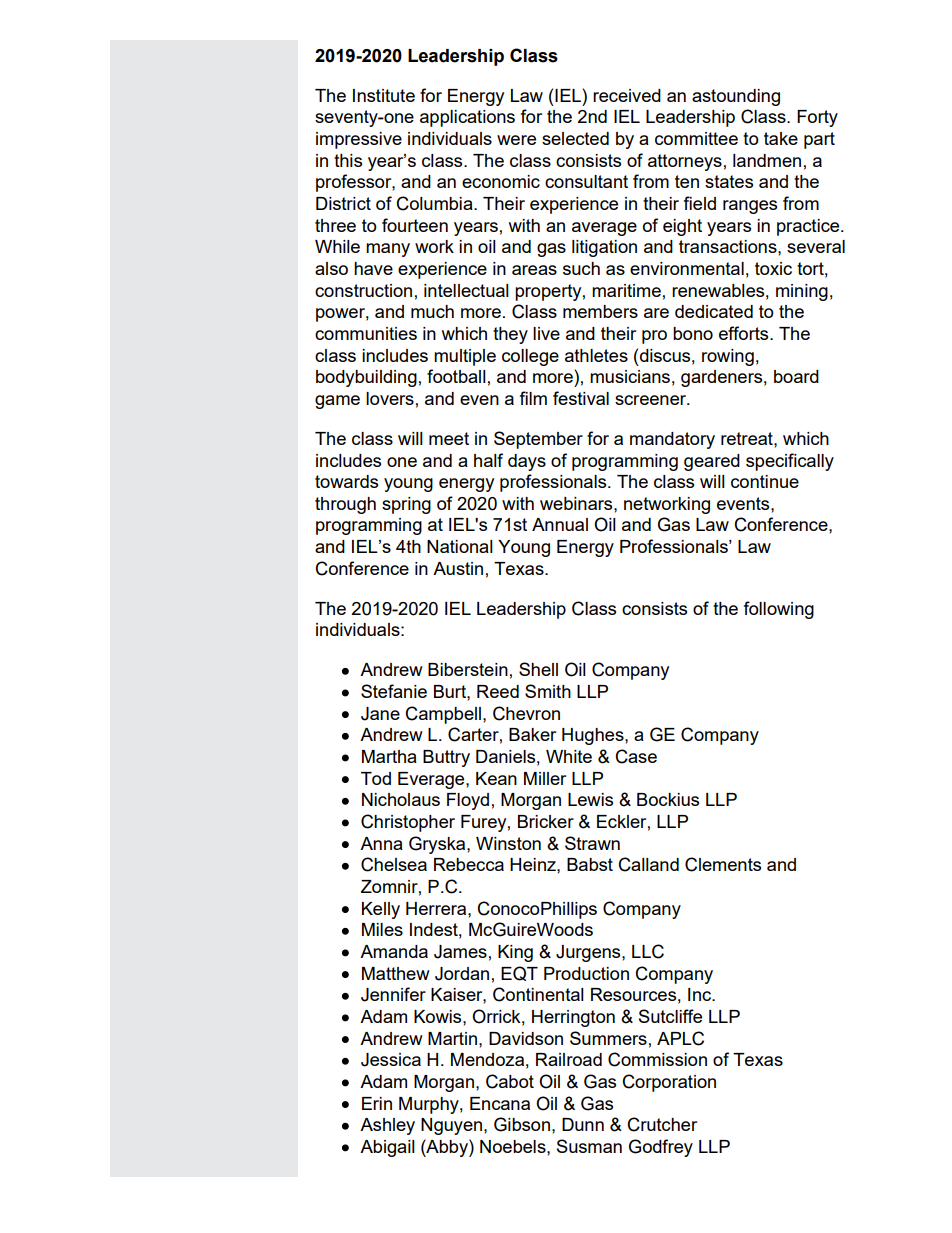 The height and width of the screenshot is (1233, 952). Describe the element at coordinates (376, 778) in the screenshot. I see `Tod` at that location.
